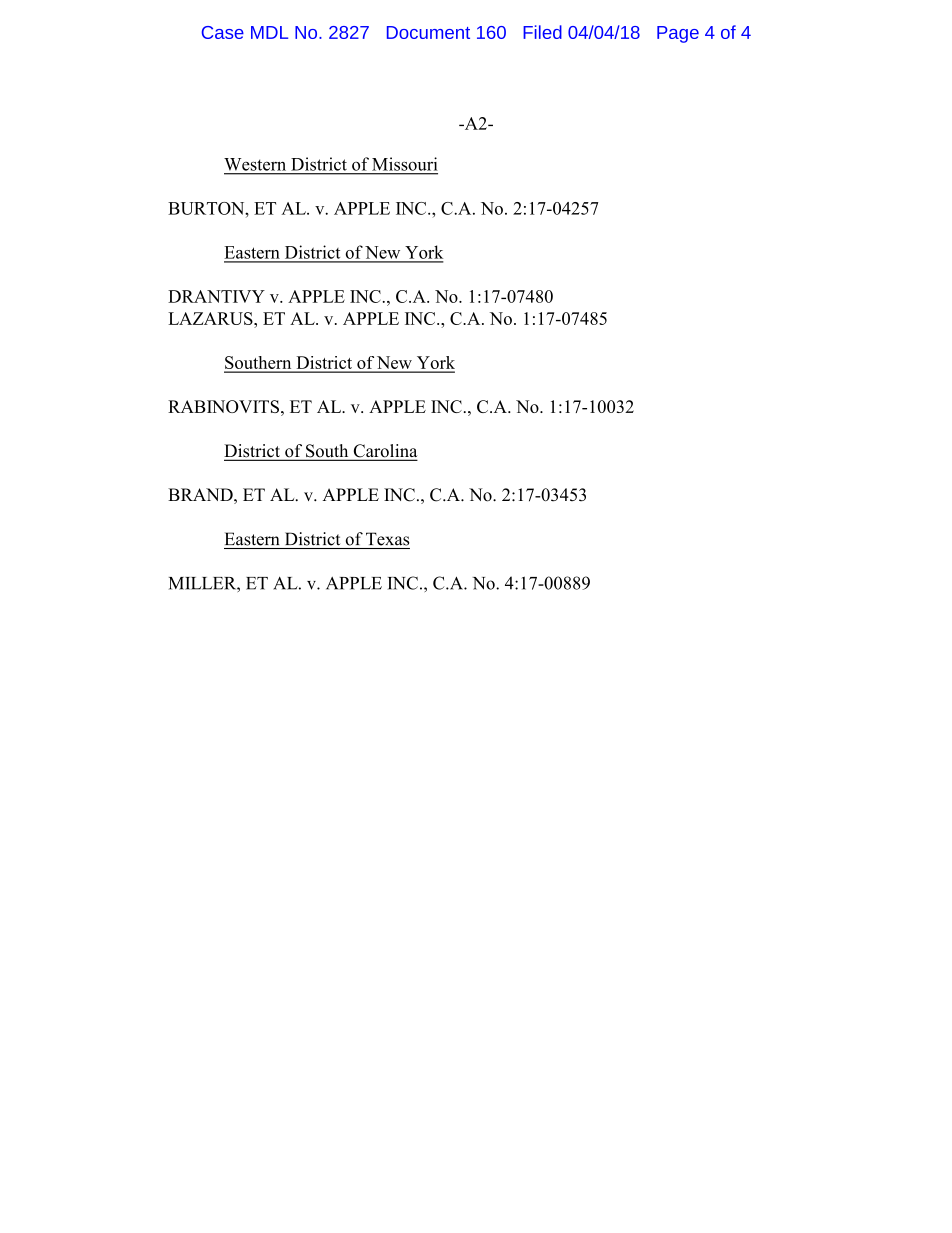  Describe the element at coordinates (678, 34) in the screenshot. I see `Page` at that location.
